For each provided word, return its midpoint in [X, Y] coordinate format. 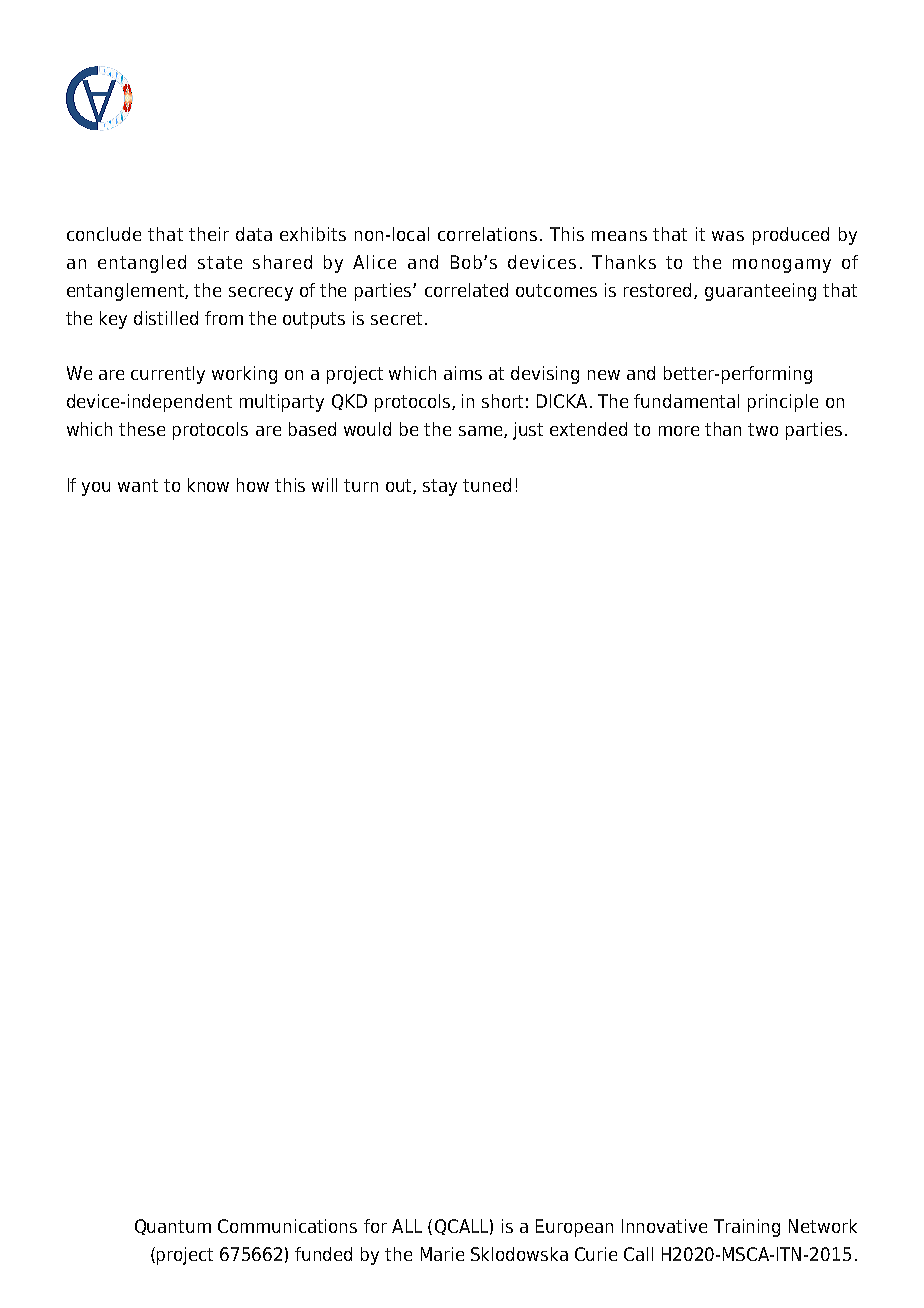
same [482, 432]
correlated [466, 290]
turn [361, 485]
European [574, 1228]
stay [440, 487]
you [96, 489]
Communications [287, 1226]
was [728, 236]
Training [747, 1228]
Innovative [664, 1226]
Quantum [173, 1227]
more [679, 431]
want [138, 485]
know [208, 485]
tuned [487, 485]
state [220, 262]
